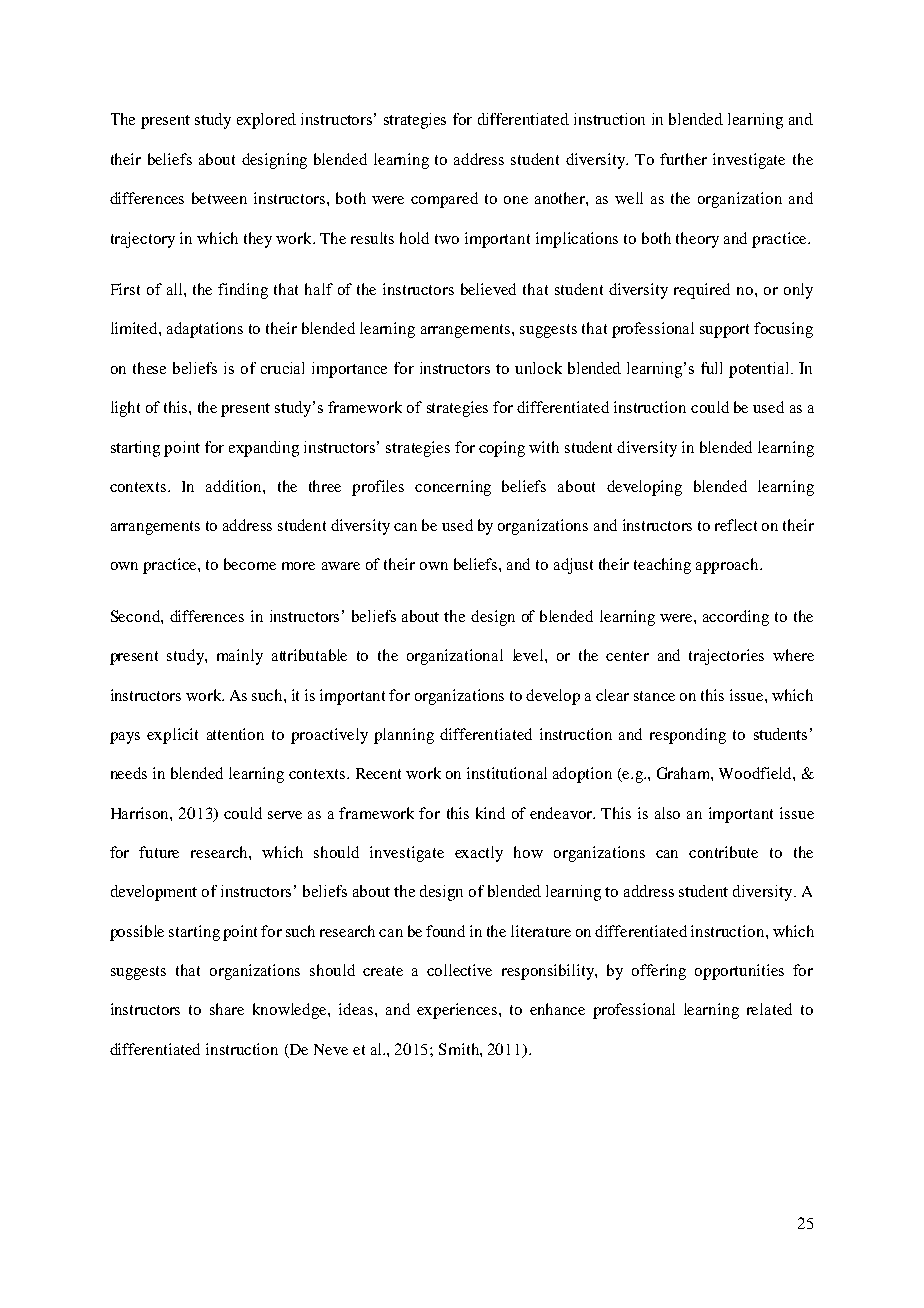 This document has height=1308, width=924. Describe the element at coordinates (458, 1011) in the document. I see `experiences` at that location.
